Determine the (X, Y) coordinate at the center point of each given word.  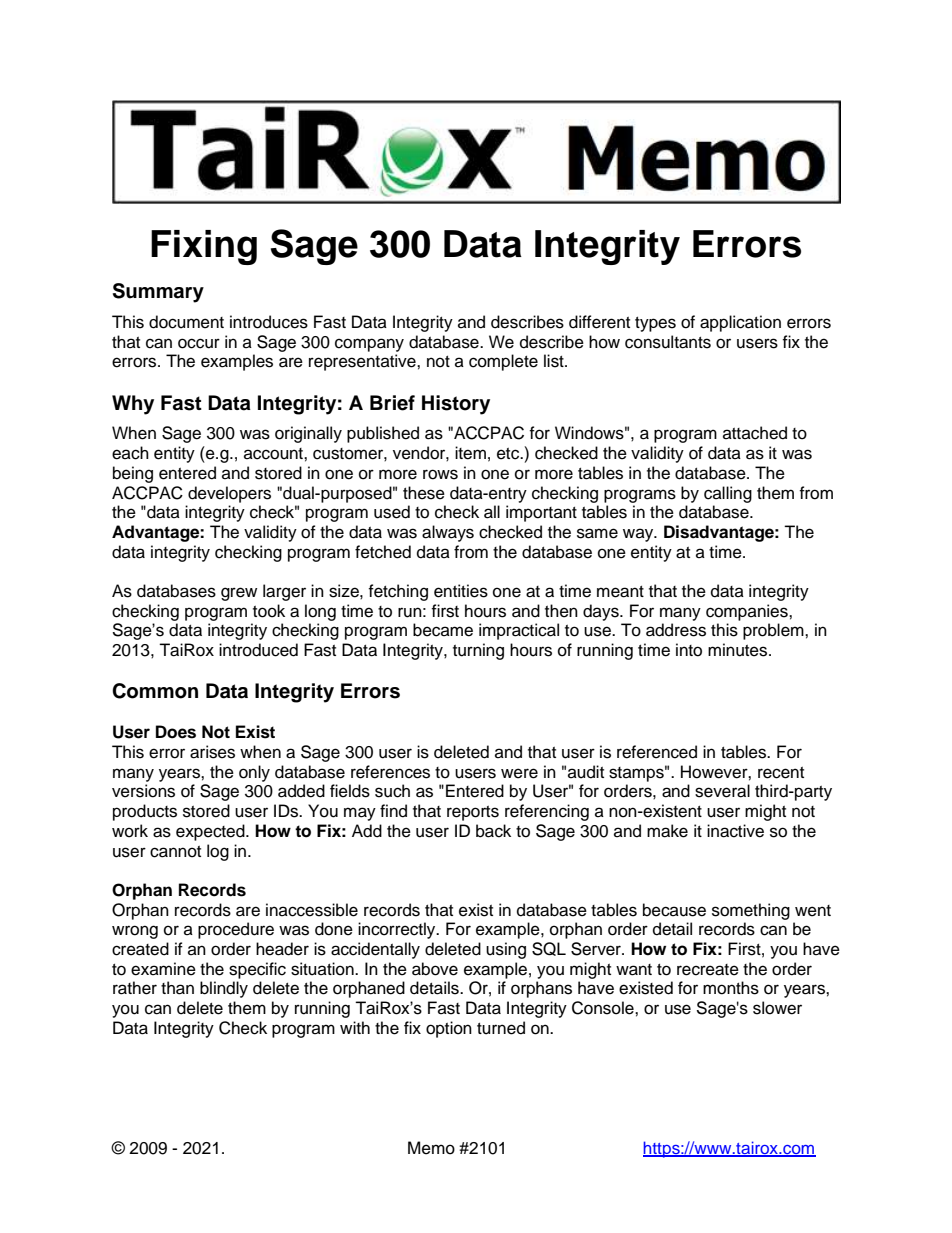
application (740, 323)
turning (478, 651)
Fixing (204, 247)
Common (155, 691)
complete (503, 362)
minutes (739, 650)
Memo (431, 1148)
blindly (224, 989)
